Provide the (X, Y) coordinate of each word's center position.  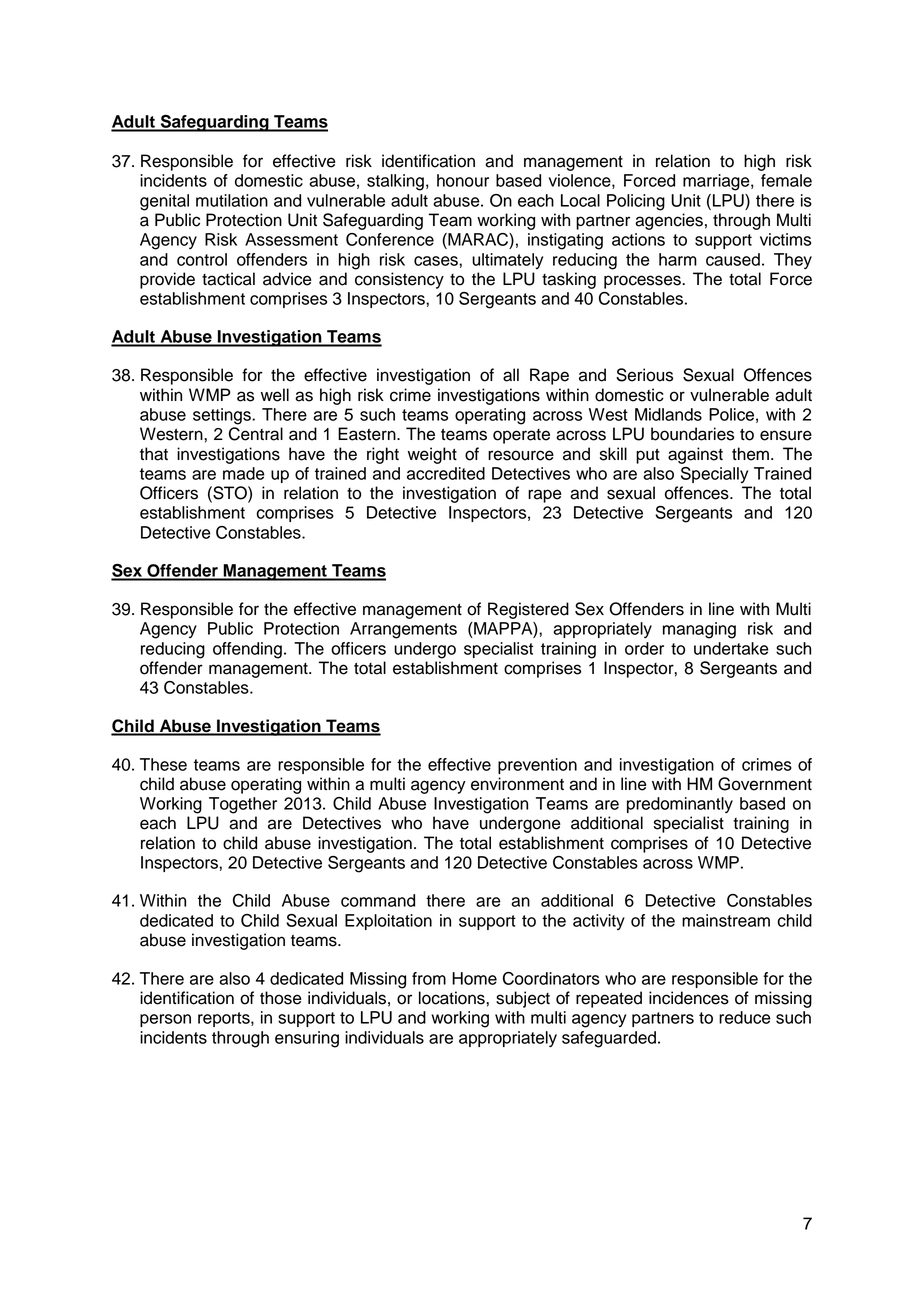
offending (247, 650)
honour (463, 180)
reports (225, 1019)
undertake (731, 648)
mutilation (232, 200)
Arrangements (403, 630)
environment (517, 784)
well (275, 395)
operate (521, 436)
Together (243, 805)
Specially (714, 475)
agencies (669, 221)
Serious (644, 375)
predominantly (680, 805)
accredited (446, 473)
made (244, 473)
